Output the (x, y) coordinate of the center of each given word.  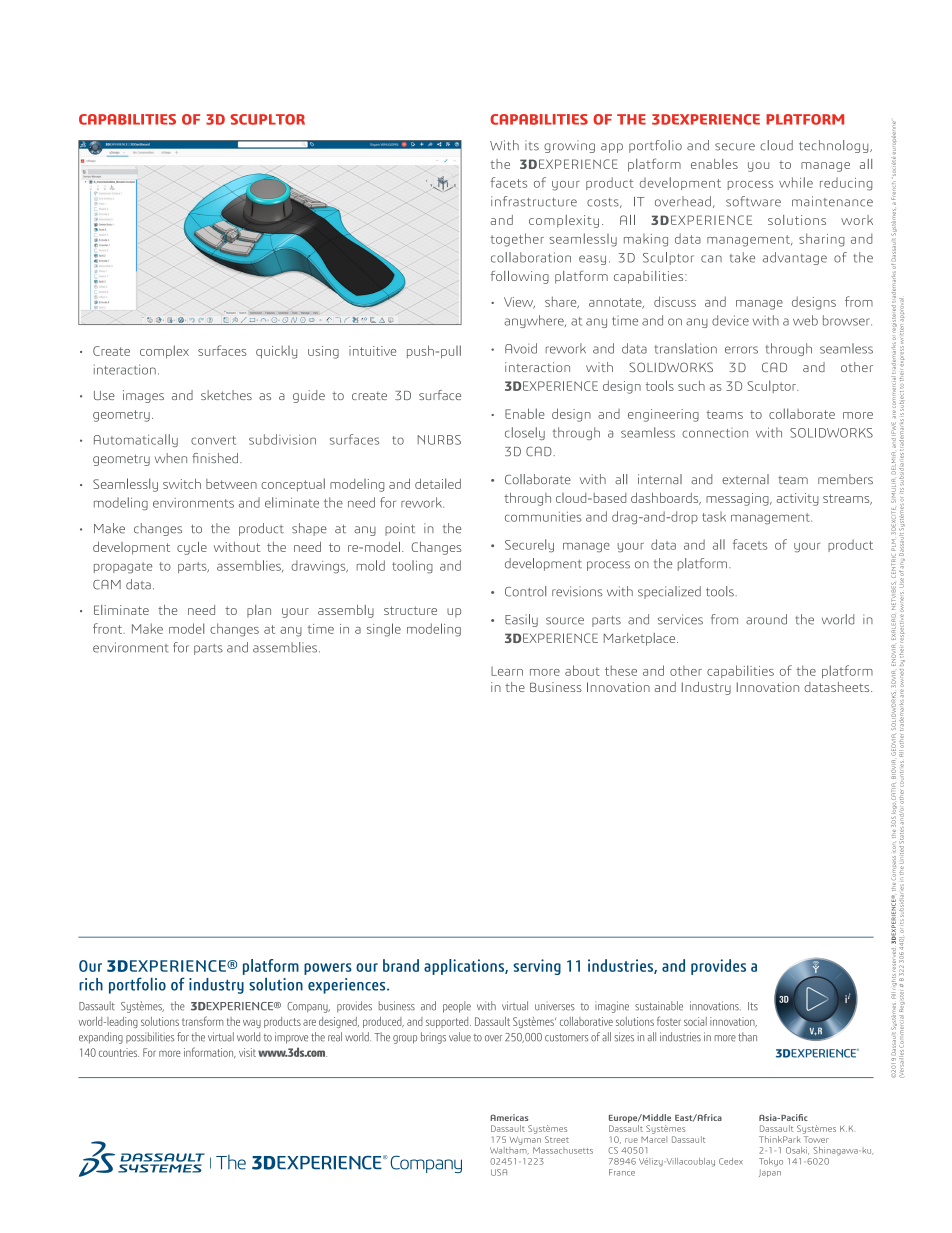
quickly (276, 352)
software (753, 201)
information (210, 1053)
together (517, 240)
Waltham (509, 1149)
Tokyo (771, 1162)
